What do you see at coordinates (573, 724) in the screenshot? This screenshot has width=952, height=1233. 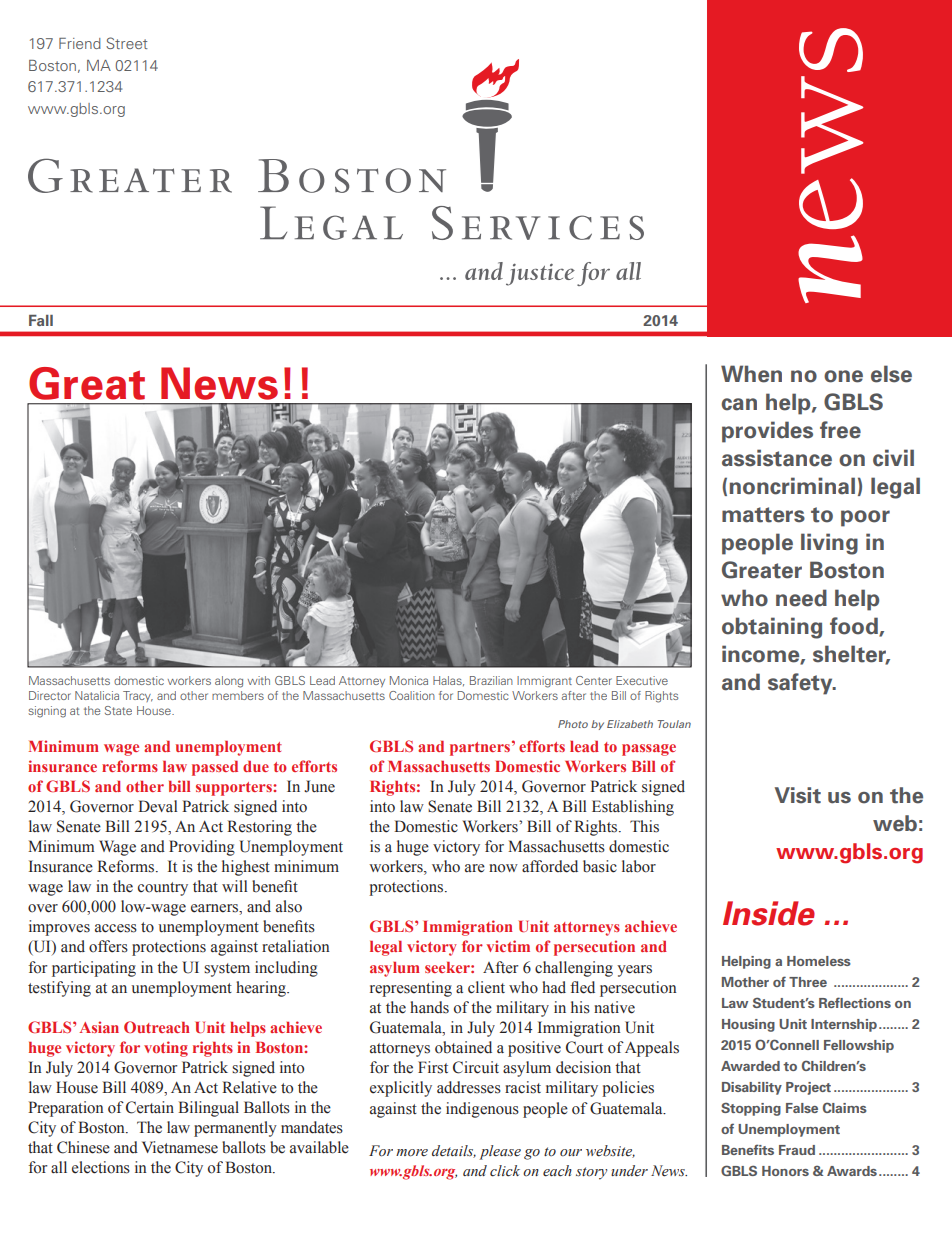 I see `Photo` at bounding box center [573, 724].
